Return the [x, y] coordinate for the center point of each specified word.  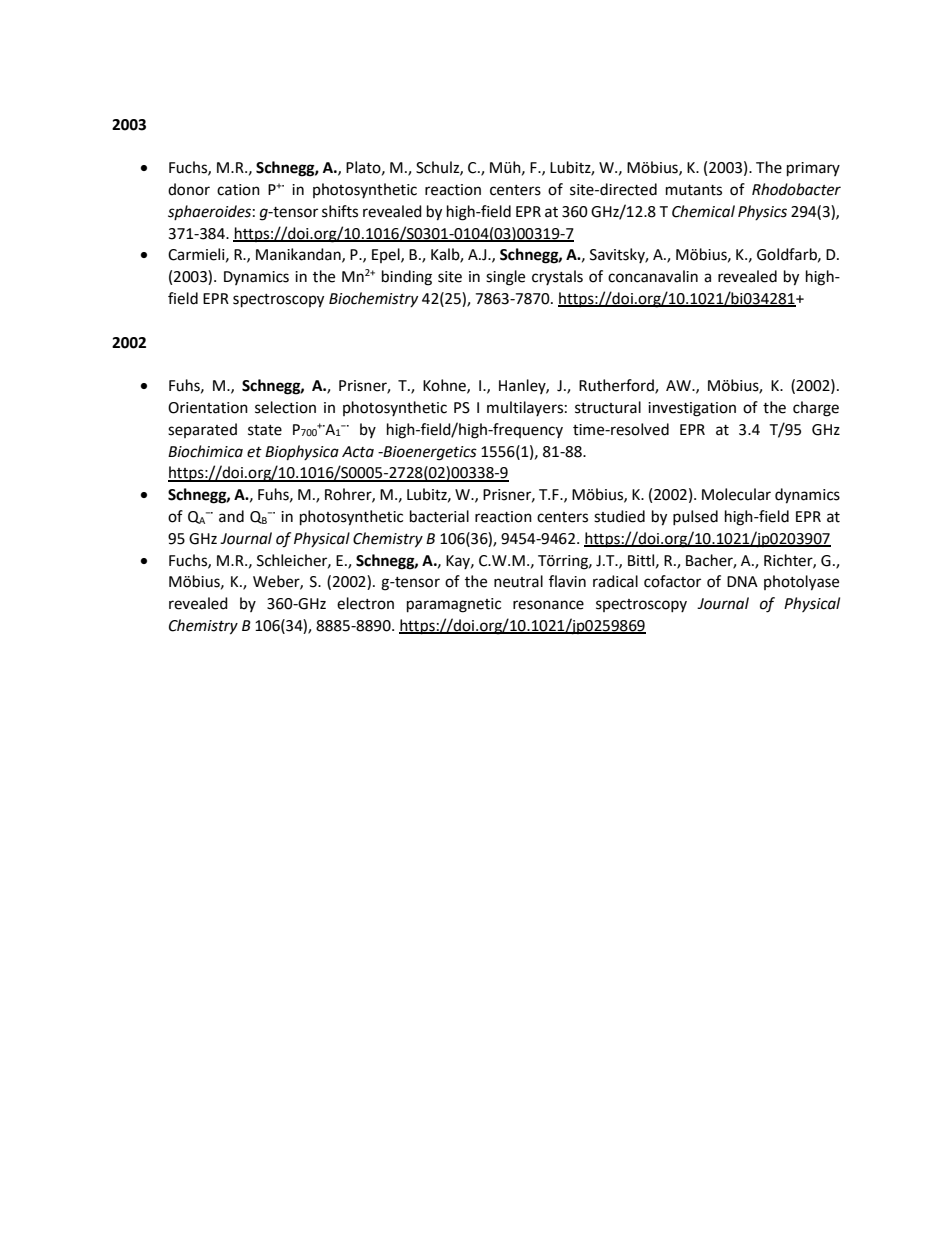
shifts [340, 211]
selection [285, 407]
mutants [694, 190]
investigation [692, 409]
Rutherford [617, 386]
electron [365, 603]
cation [238, 190]
